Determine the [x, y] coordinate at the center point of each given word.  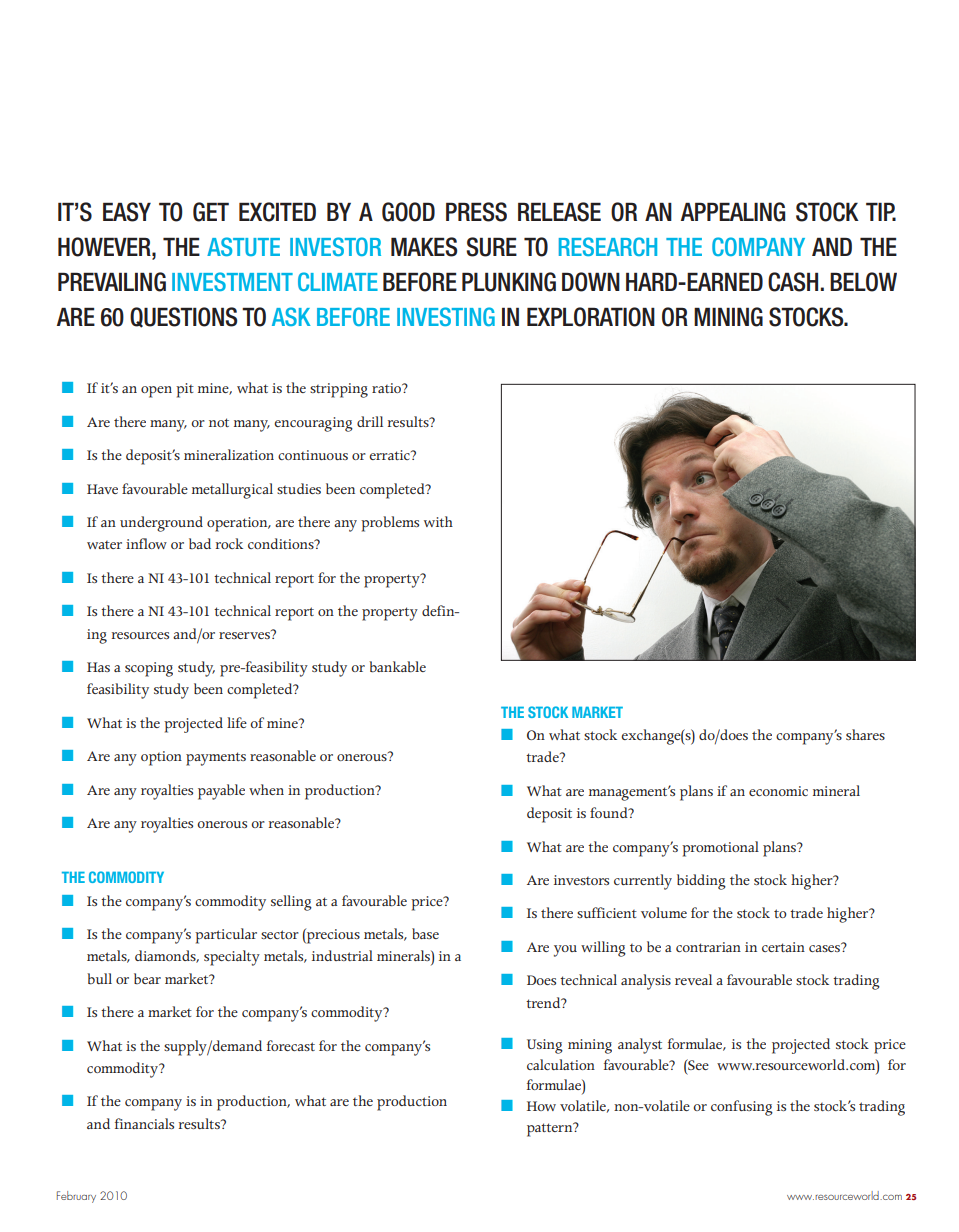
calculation [561, 1064]
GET [211, 212]
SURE [491, 247]
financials [144, 1123]
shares [865, 734]
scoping [149, 669]
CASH [793, 282]
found [610, 812]
